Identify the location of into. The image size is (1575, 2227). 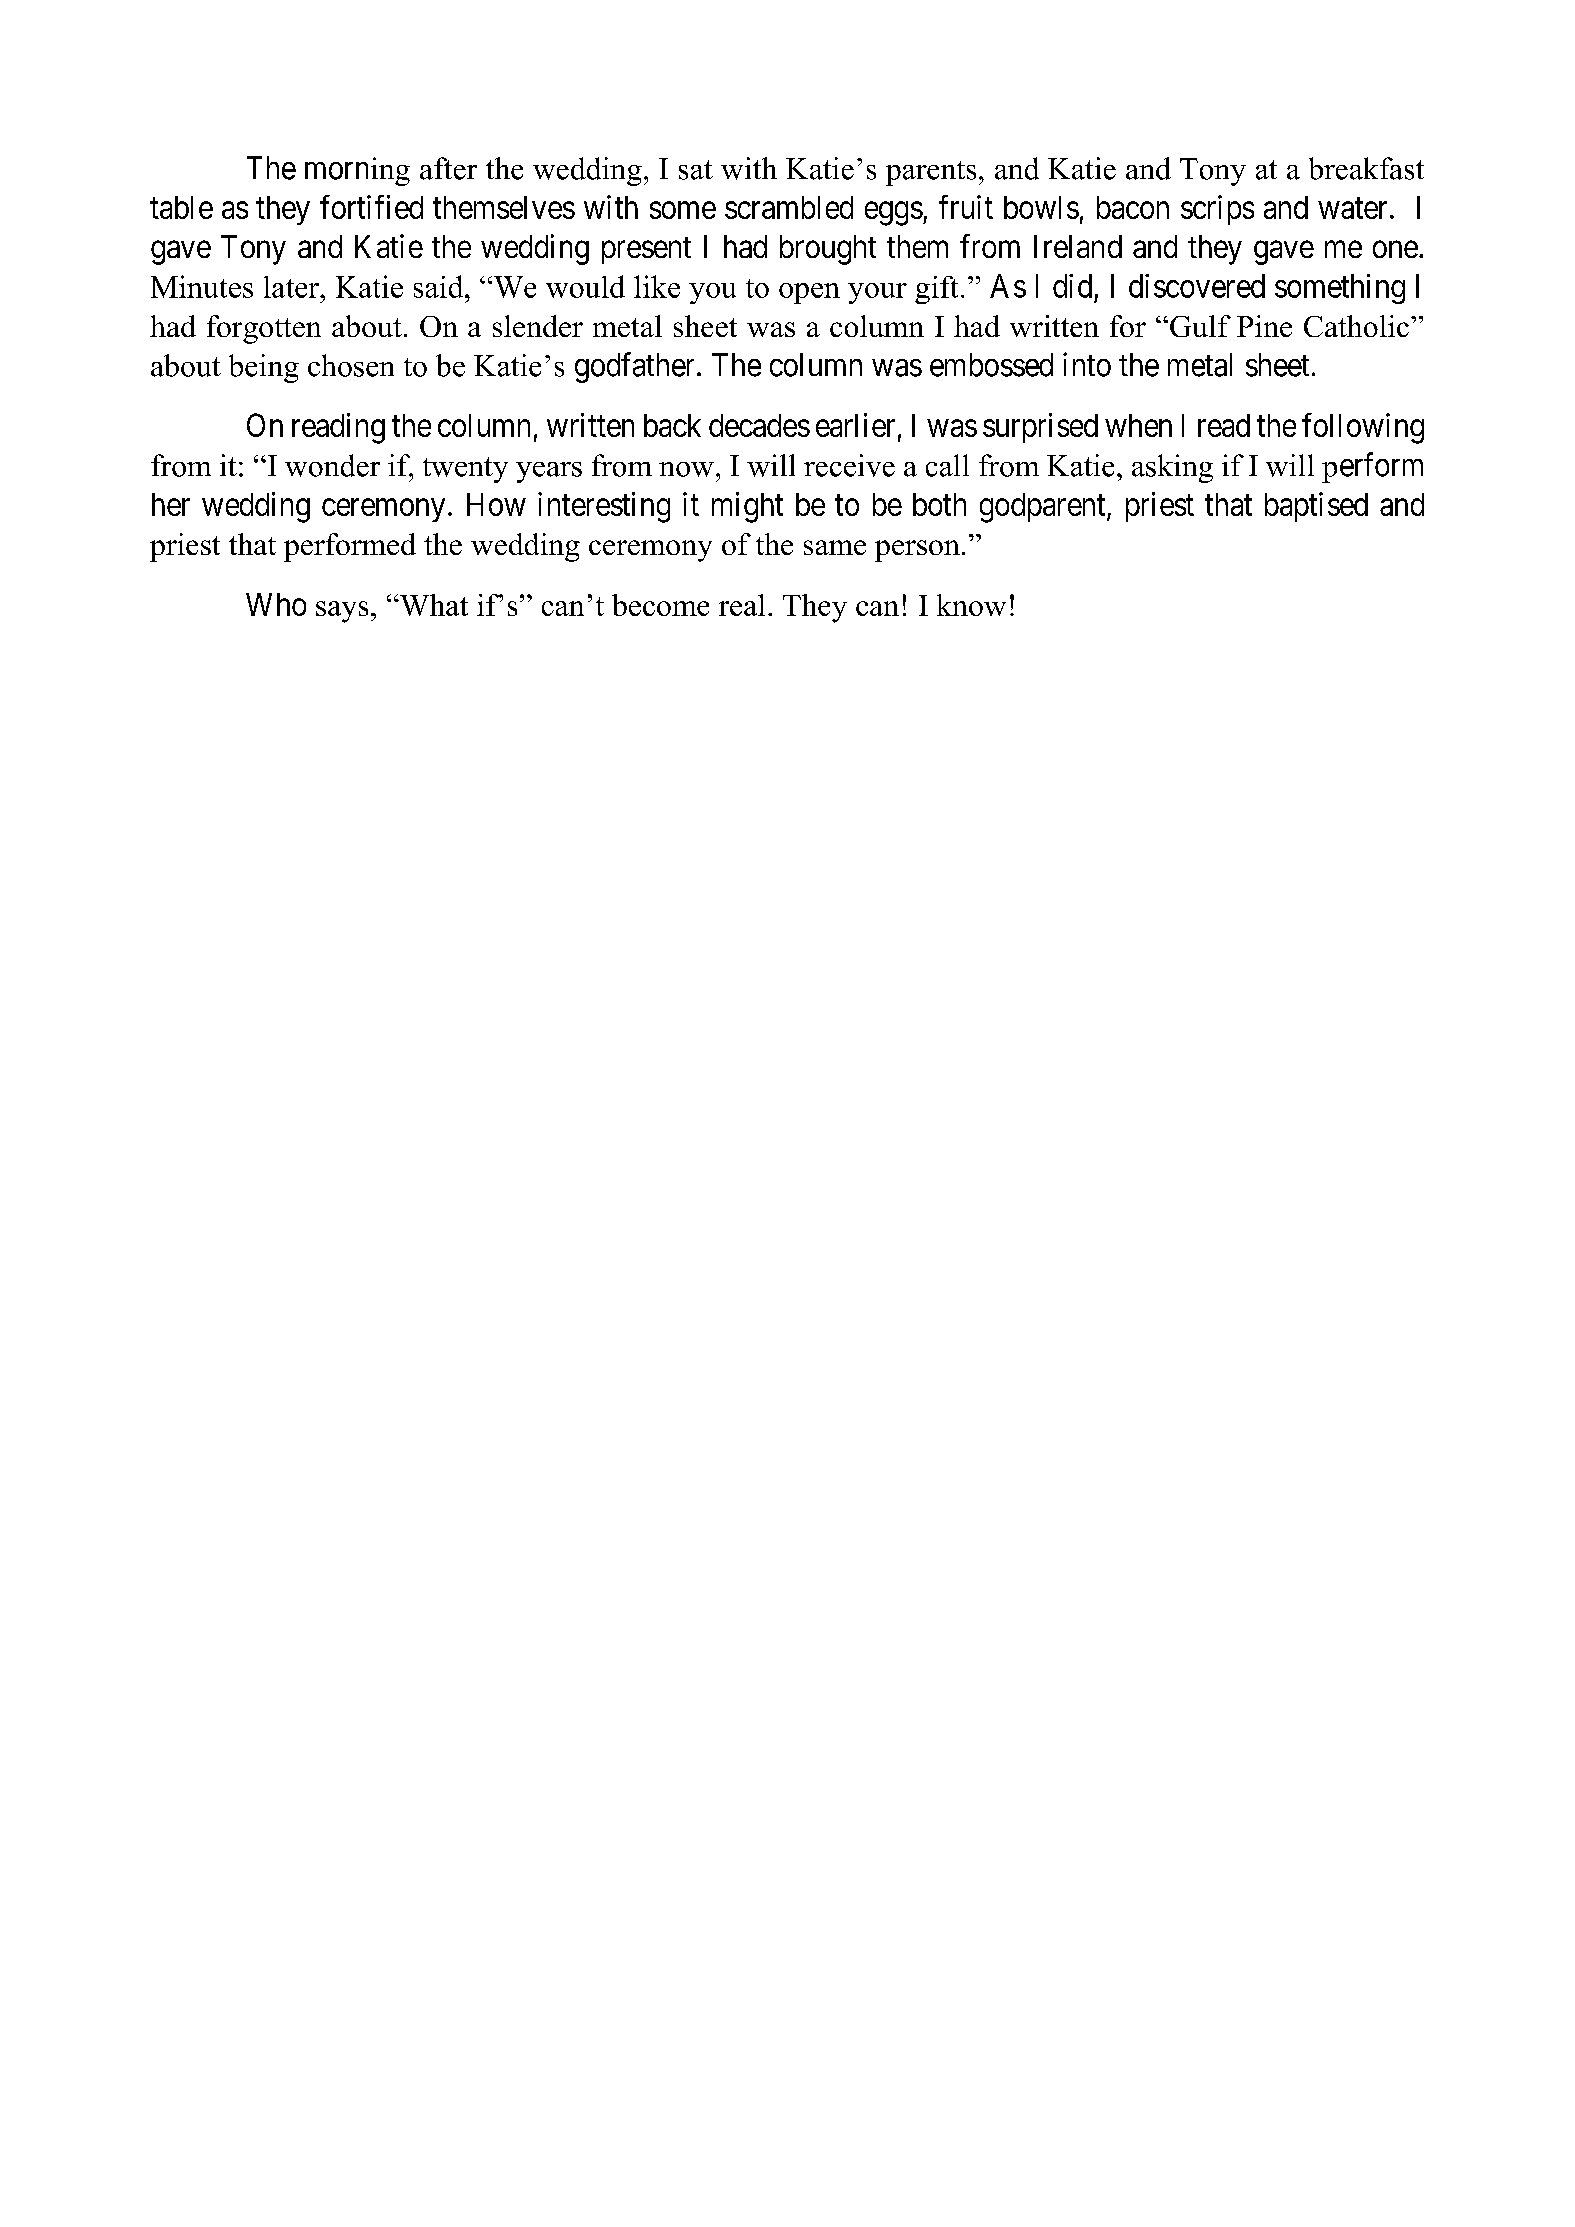
(1087, 364).
